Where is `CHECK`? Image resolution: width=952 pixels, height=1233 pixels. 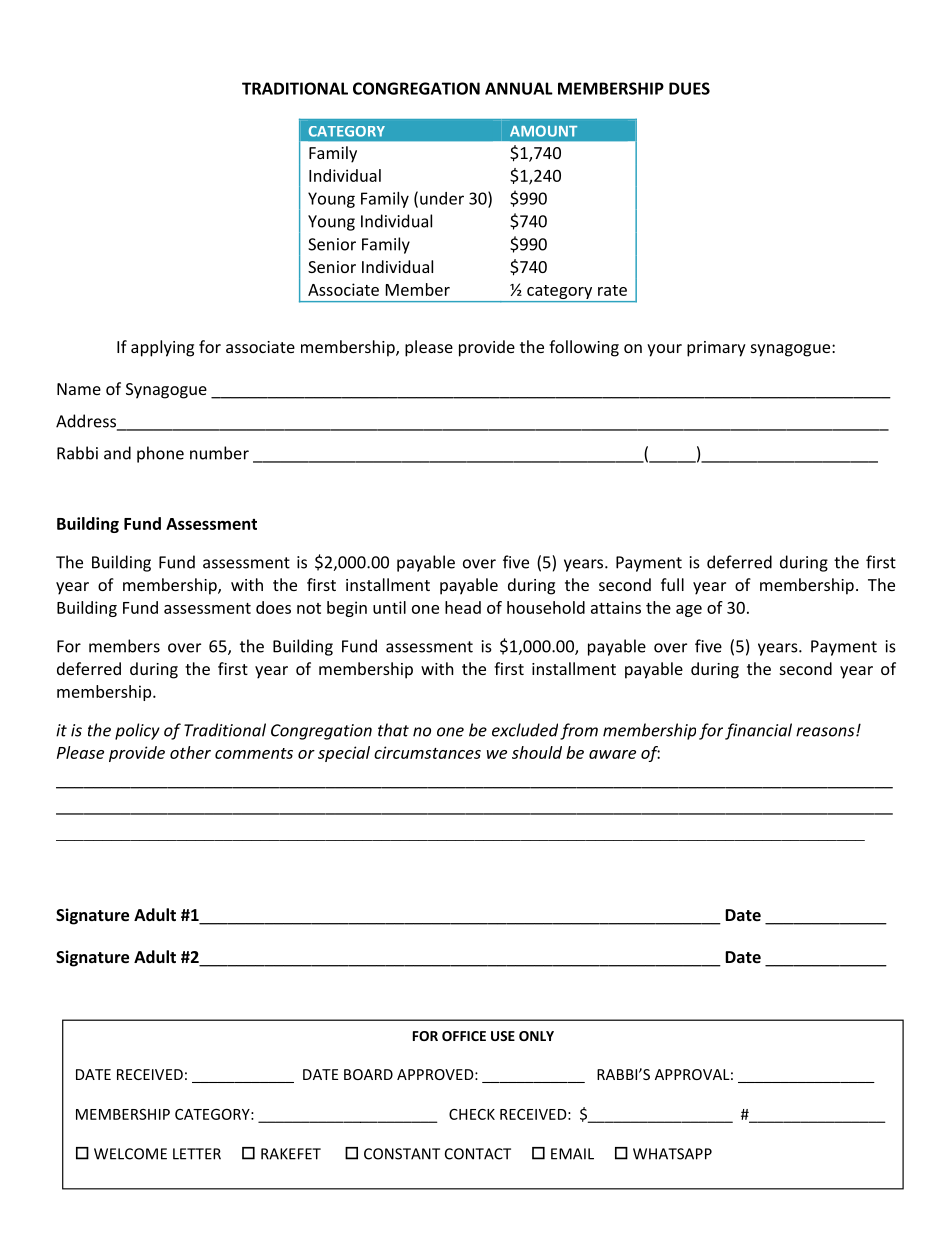
CHECK is located at coordinates (472, 1114).
